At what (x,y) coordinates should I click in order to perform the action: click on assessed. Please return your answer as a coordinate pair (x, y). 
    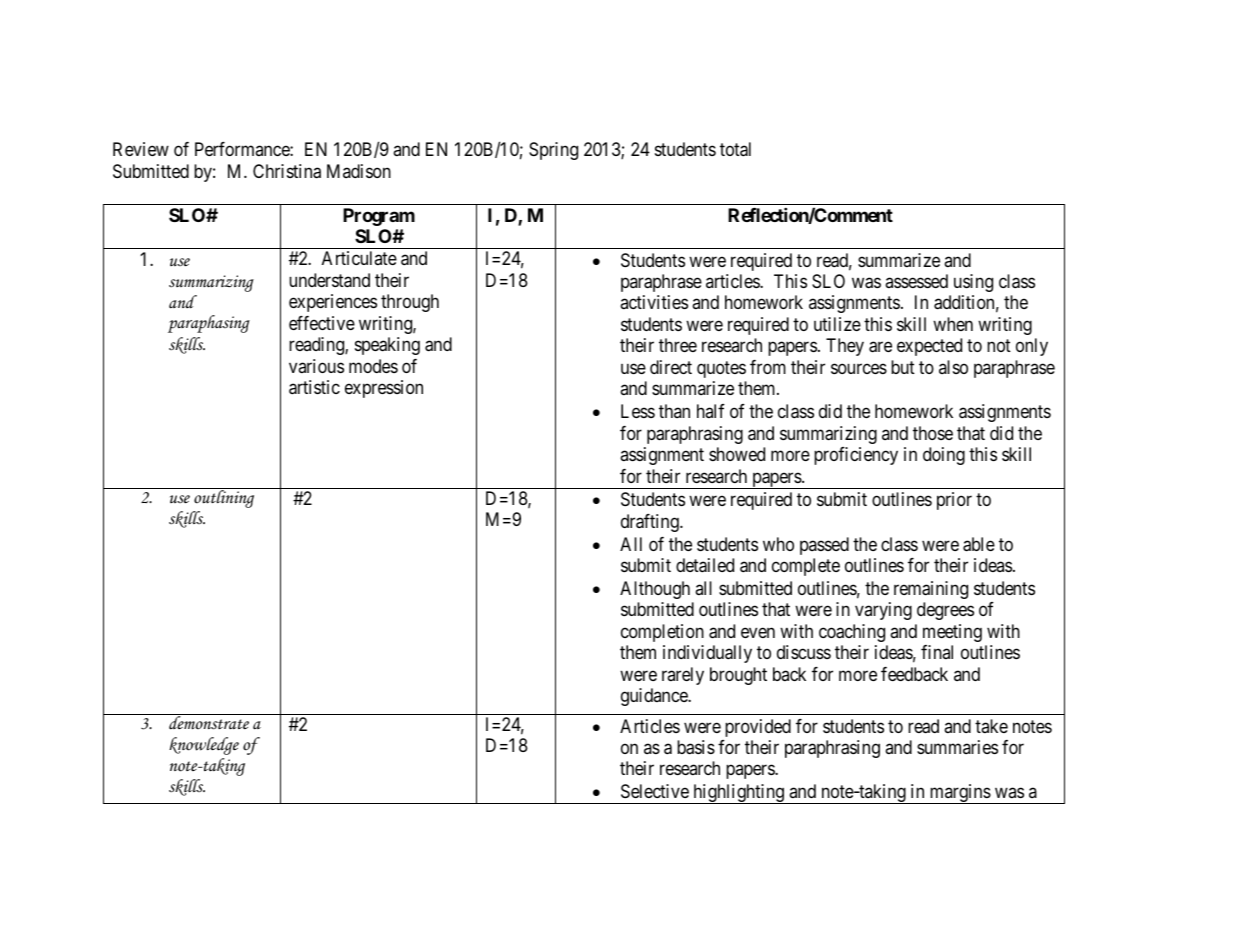
    Looking at the image, I should click on (916, 281).
